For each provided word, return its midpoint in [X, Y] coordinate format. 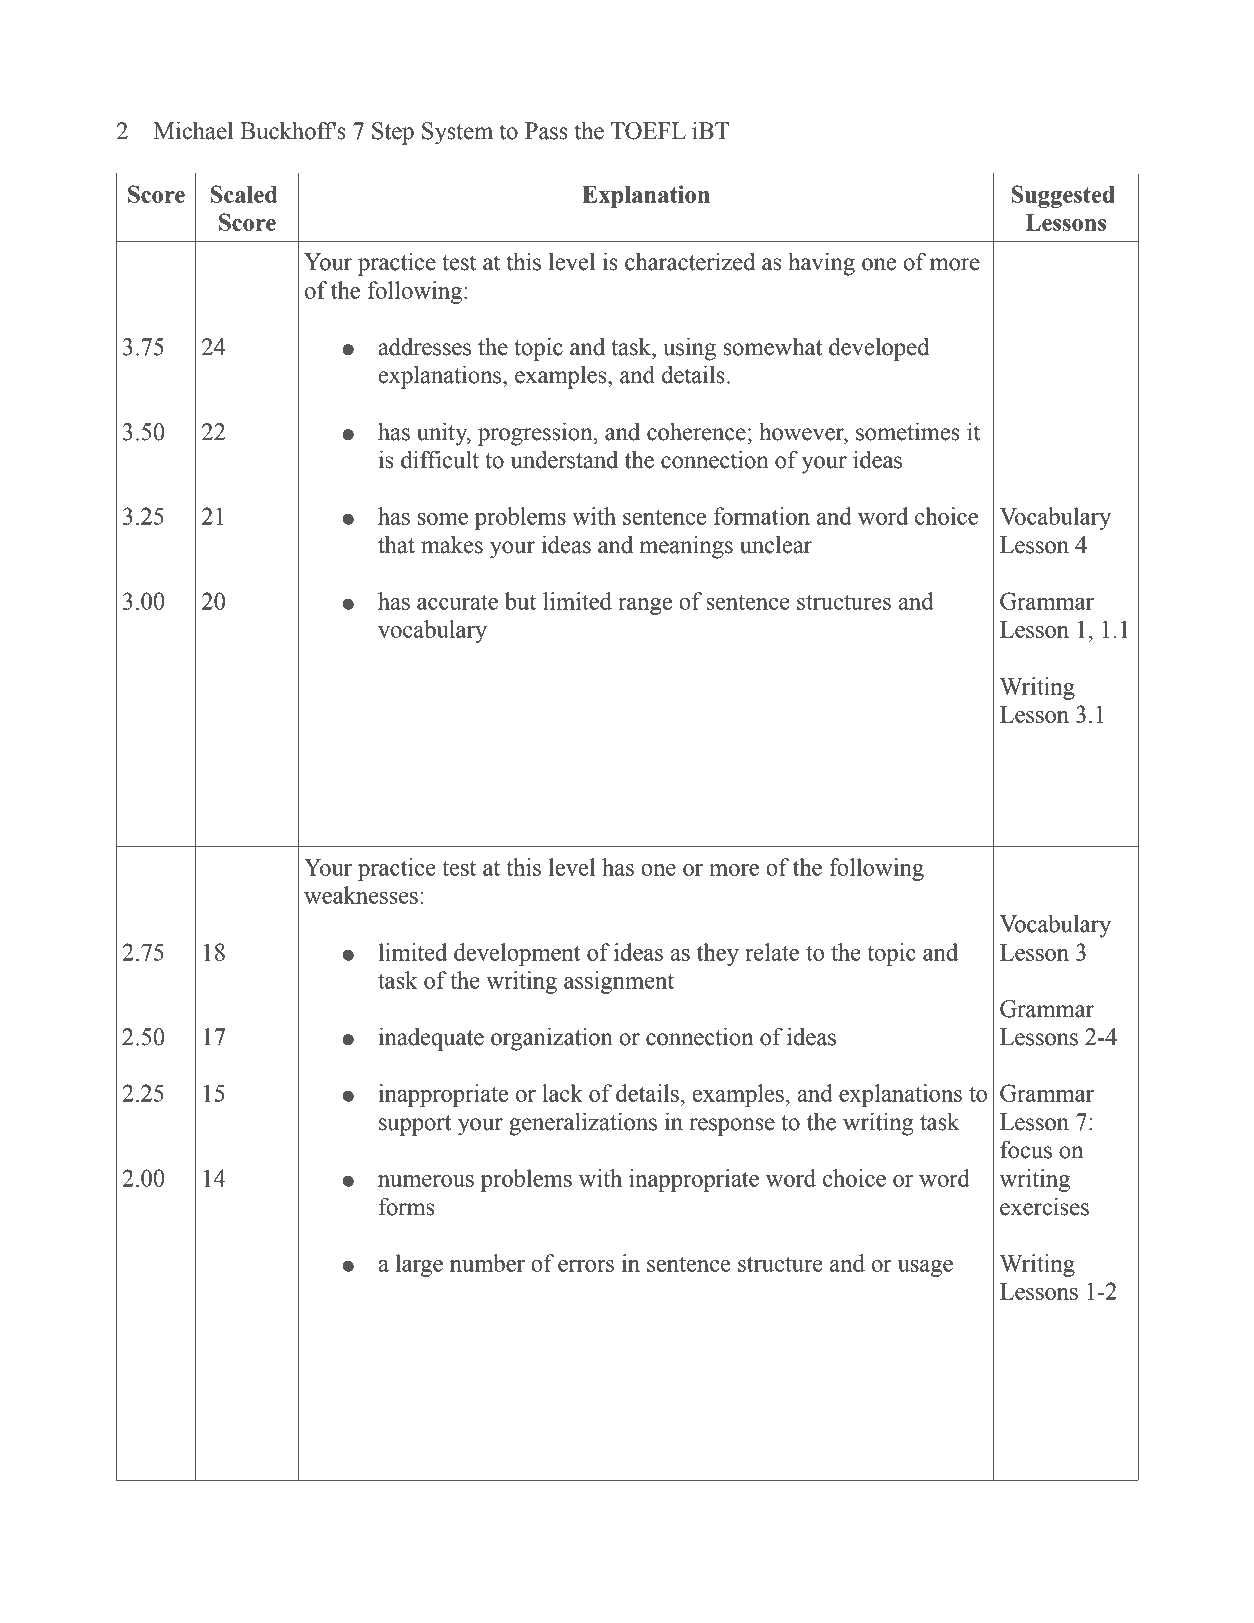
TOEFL [648, 131]
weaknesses [361, 895]
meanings [686, 547]
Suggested [1063, 196]
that [396, 545]
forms [406, 1206]
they [718, 954]
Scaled [244, 194]
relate [772, 952]
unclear [776, 545]
